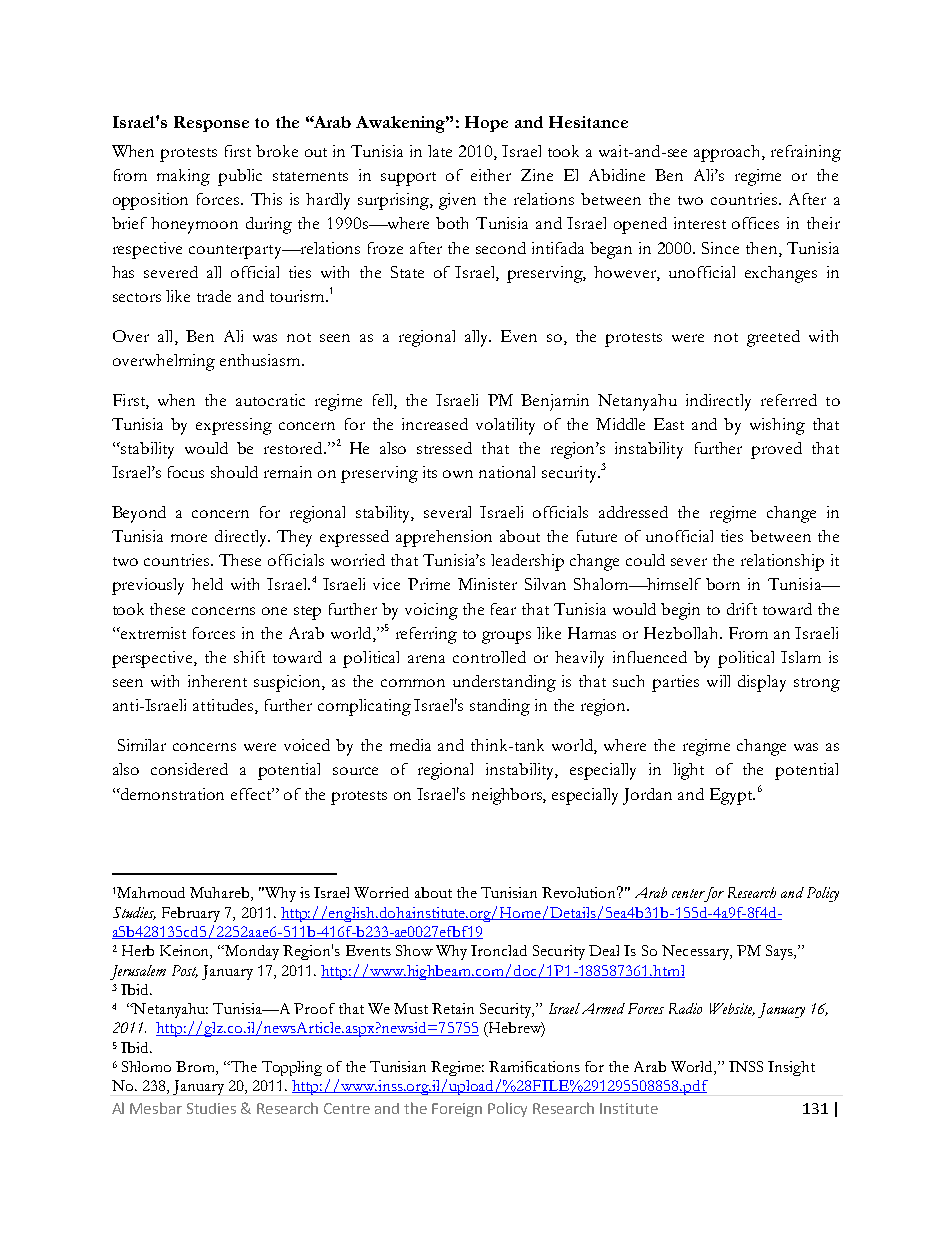  Describe the element at coordinates (503, 609) in the image. I see `fear` at that location.
